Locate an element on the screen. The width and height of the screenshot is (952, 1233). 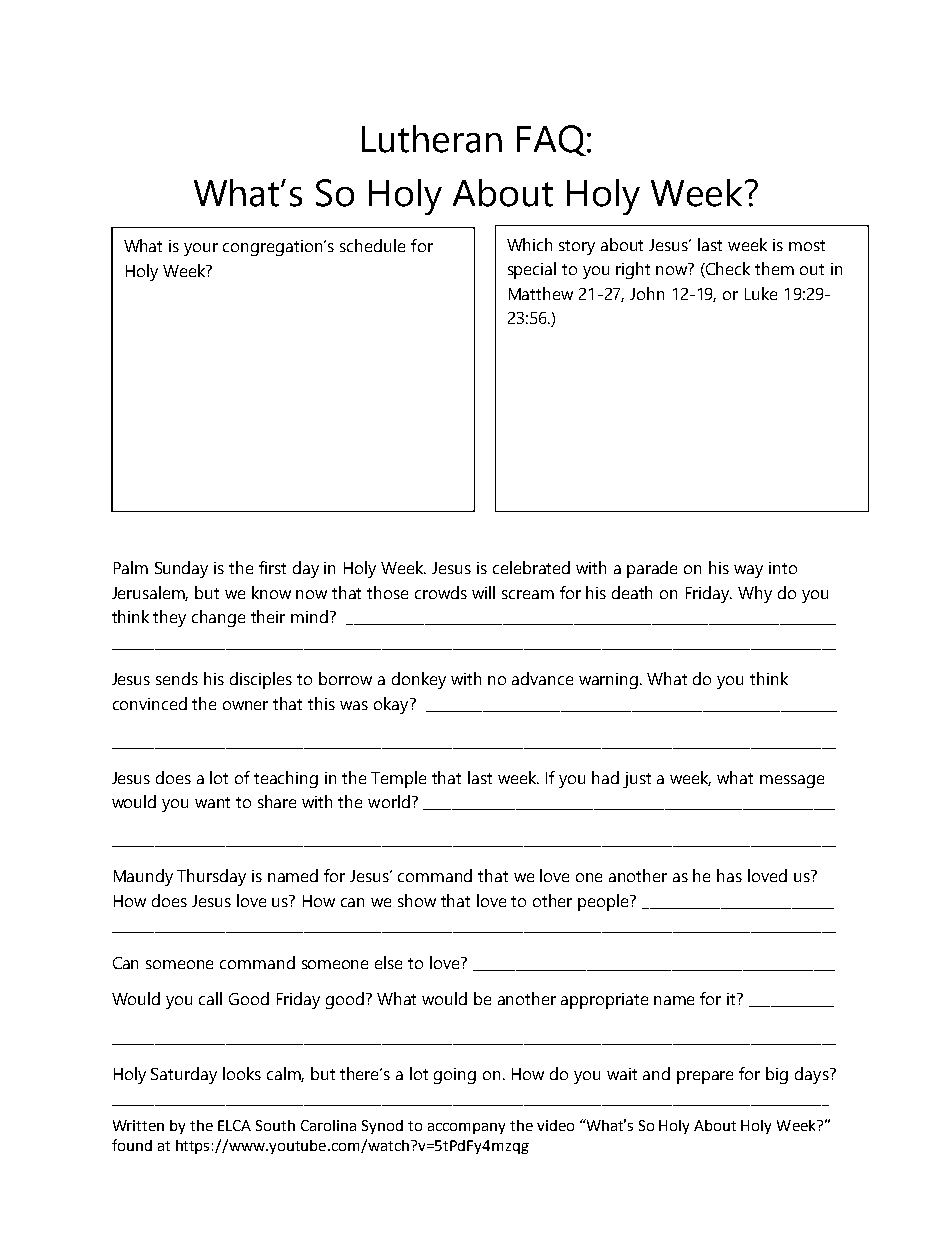
ELCA is located at coordinates (234, 1125).
